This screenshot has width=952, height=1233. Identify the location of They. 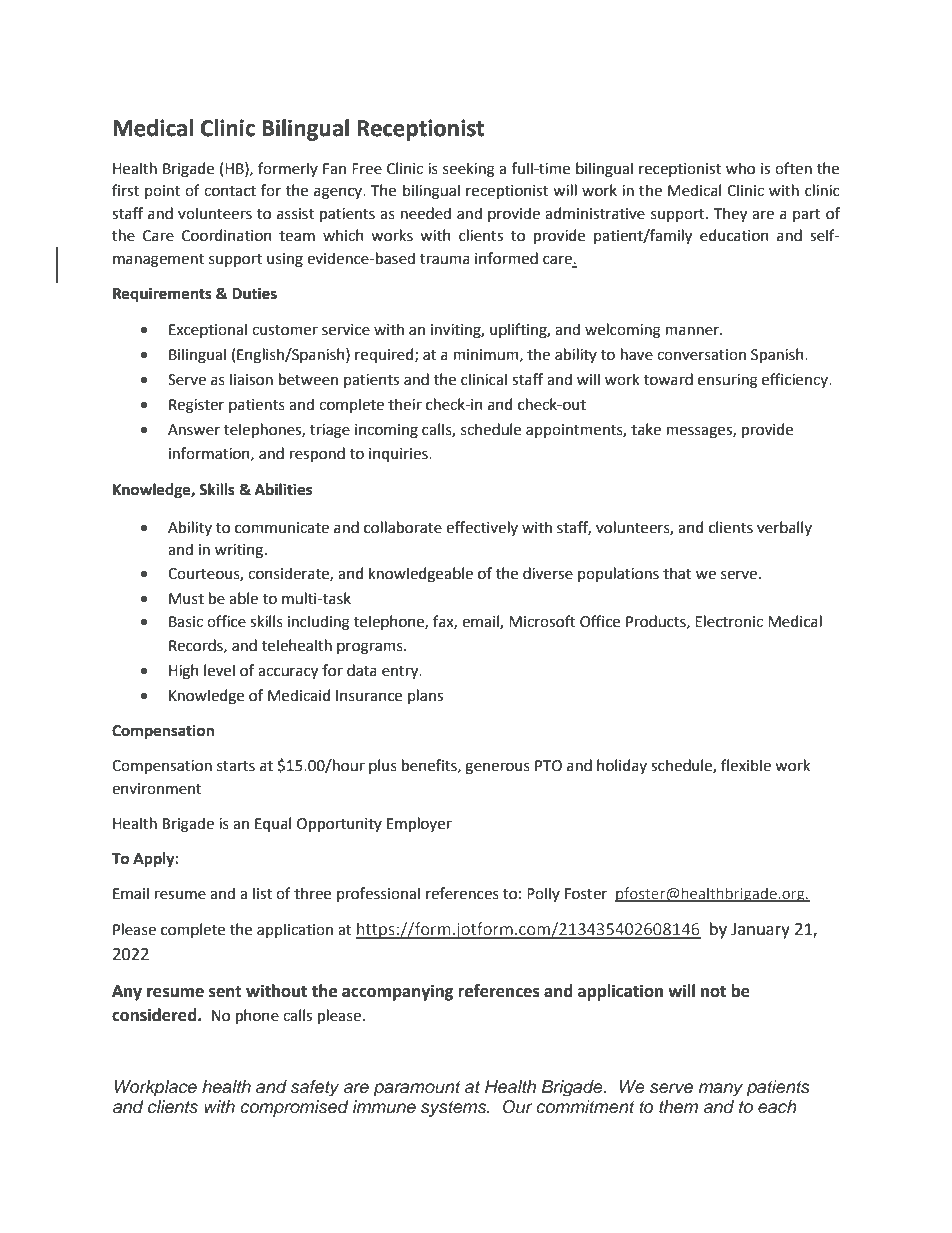
(730, 214).
